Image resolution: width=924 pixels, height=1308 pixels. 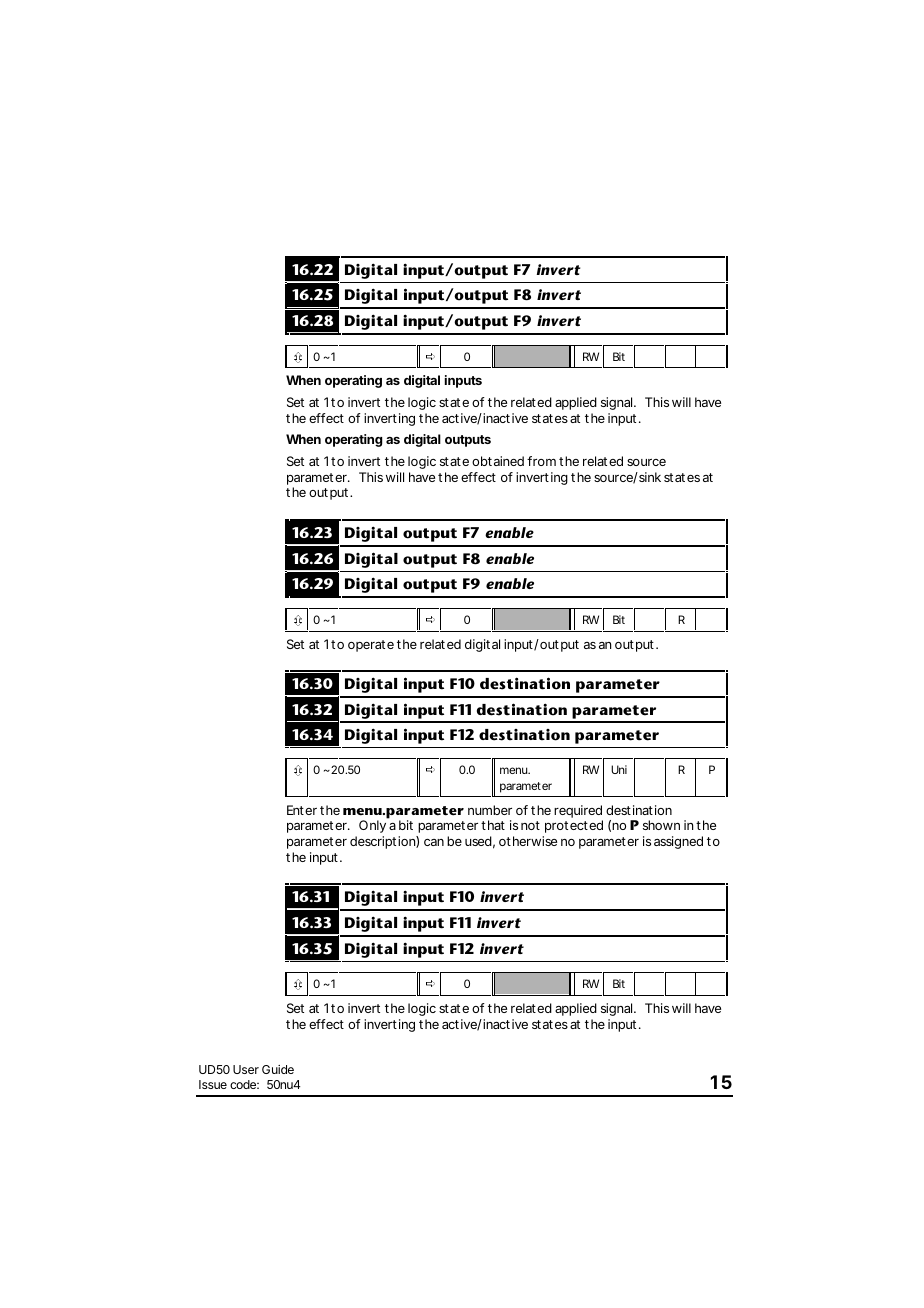 I want to click on Uni, so click(x=619, y=769).
